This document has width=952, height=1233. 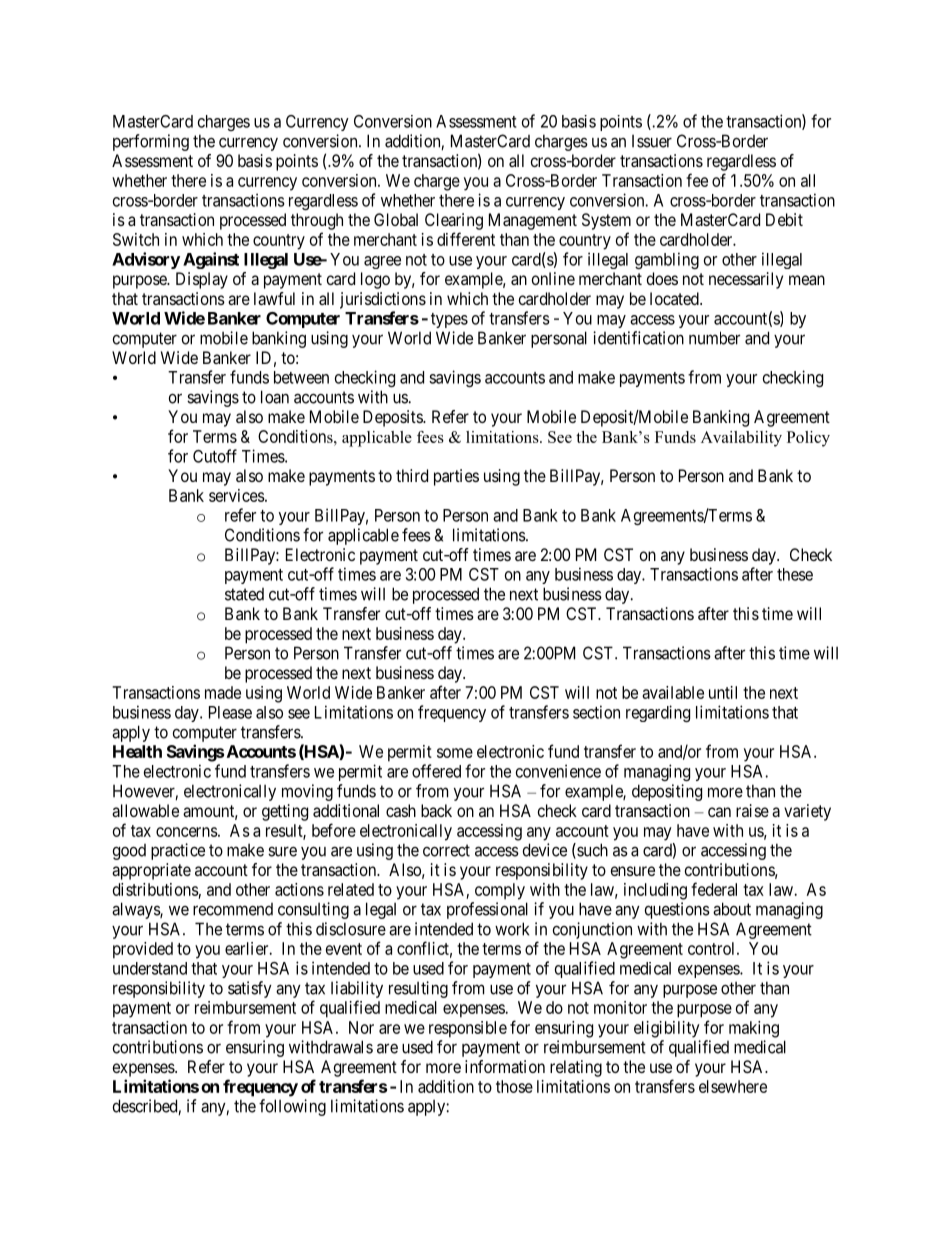 I want to click on section, so click(x=596, y=712).
